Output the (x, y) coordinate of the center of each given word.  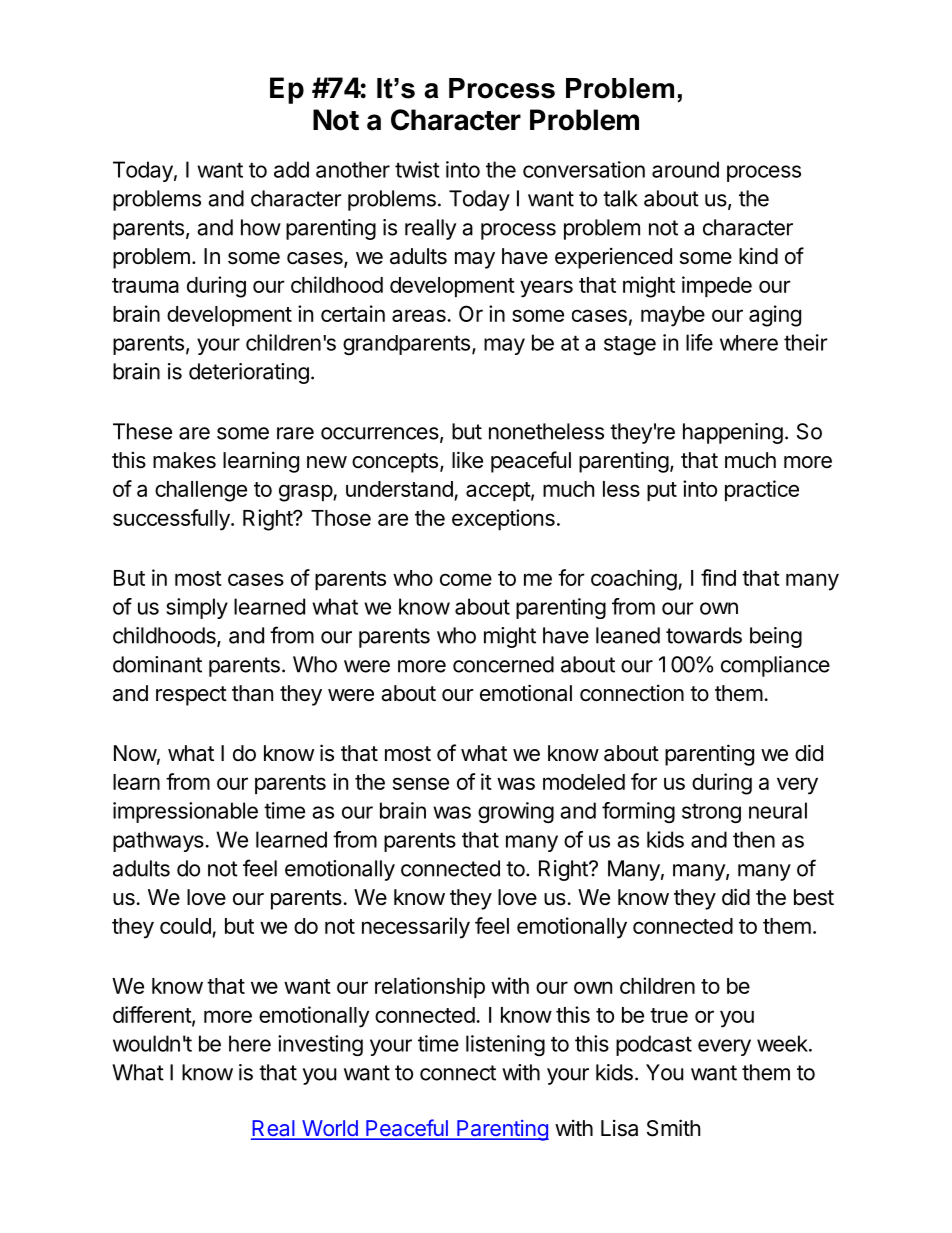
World (330, 1129)
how (261, 227)
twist (417, 169)
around (685, 169)
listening (505, 1045)
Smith (673, 1128)
